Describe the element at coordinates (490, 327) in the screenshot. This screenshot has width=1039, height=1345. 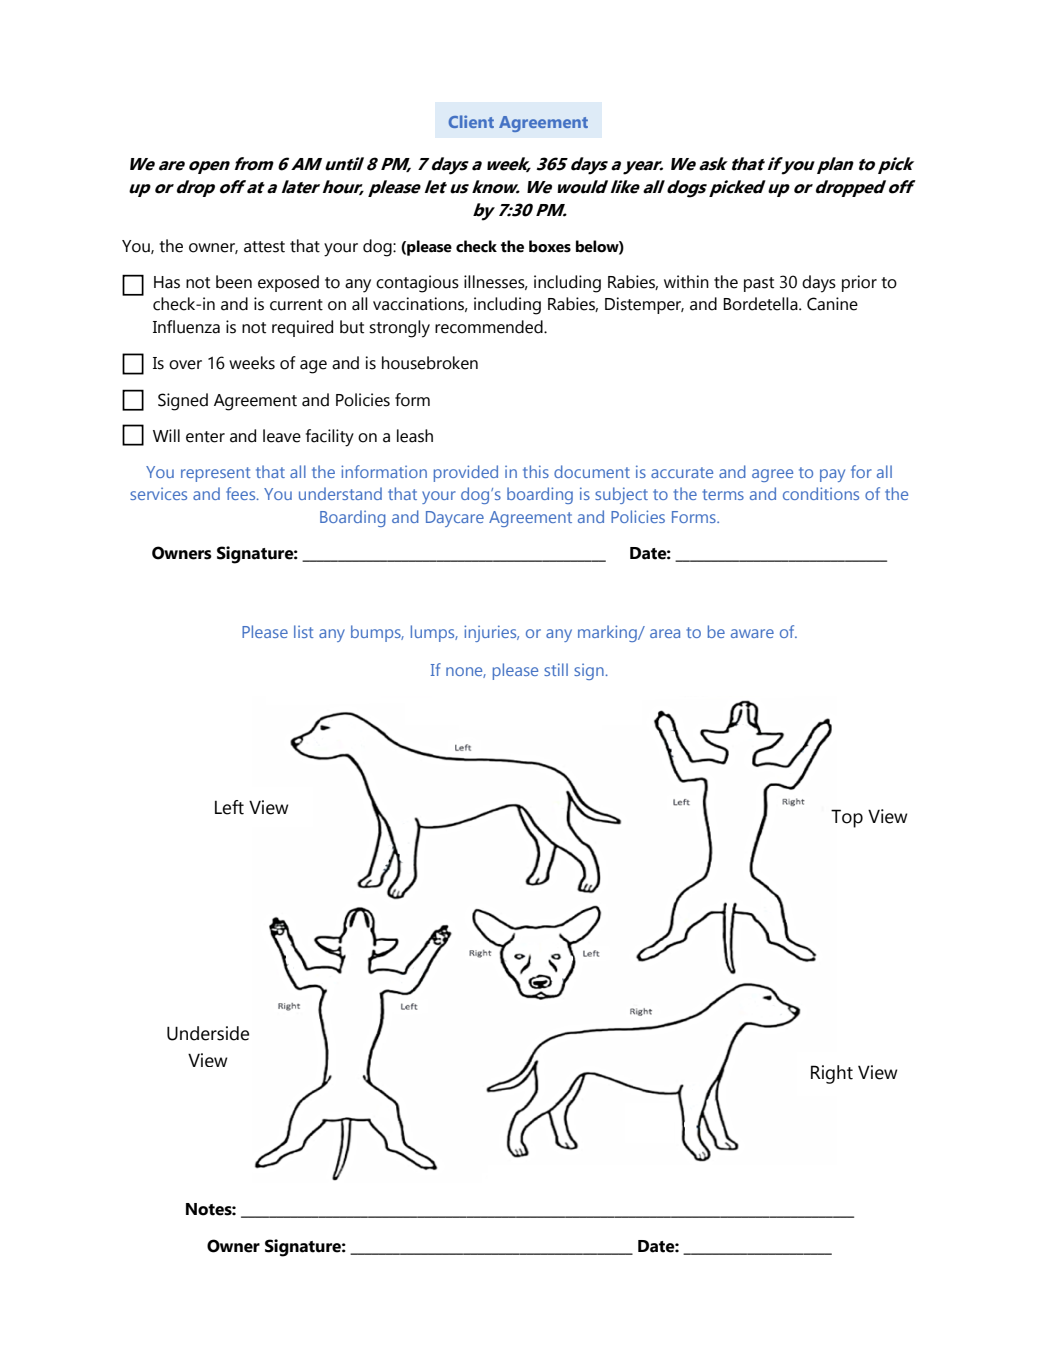
I see `recommended` at that location.
